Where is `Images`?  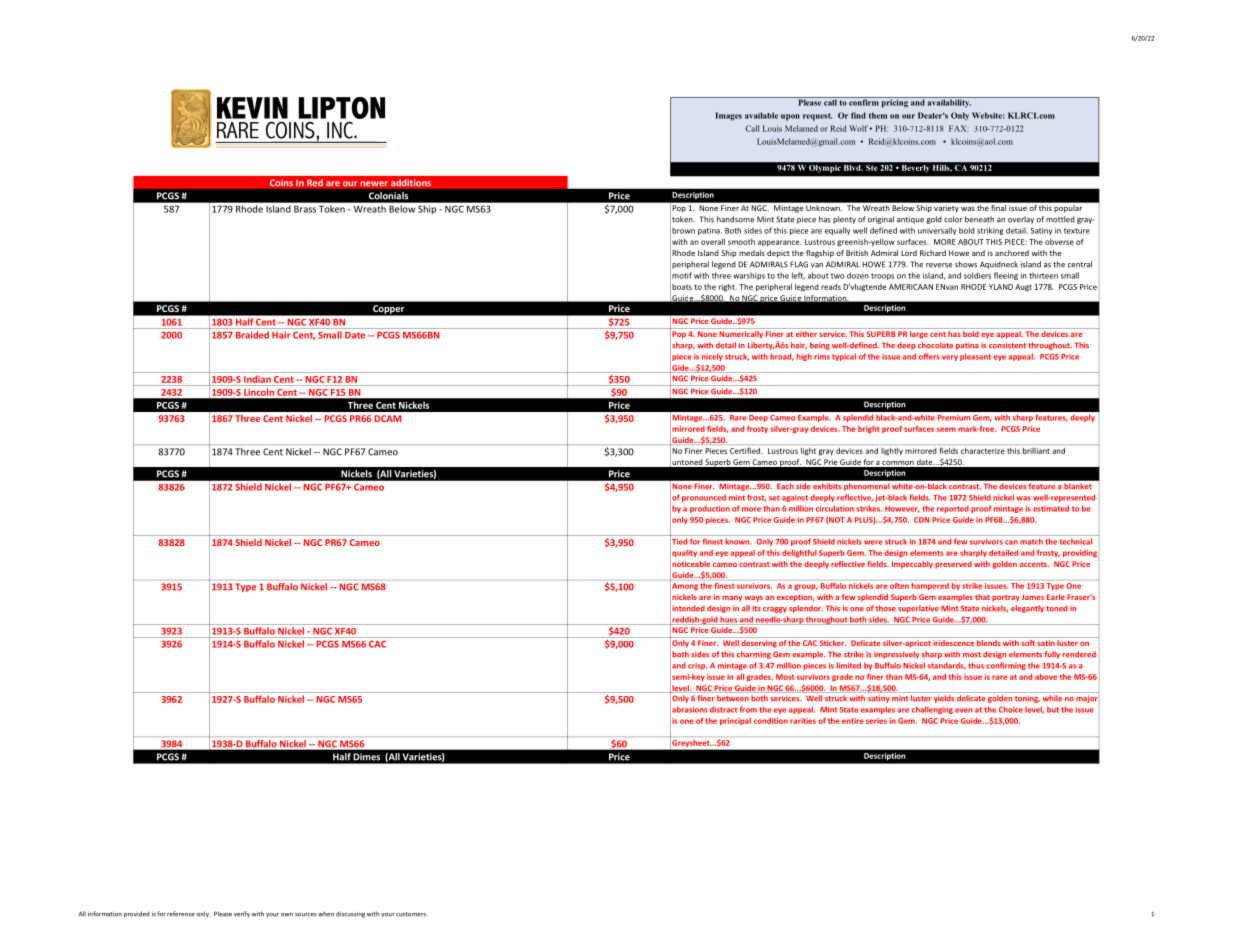 Images is located at coordinates (729, 116).
